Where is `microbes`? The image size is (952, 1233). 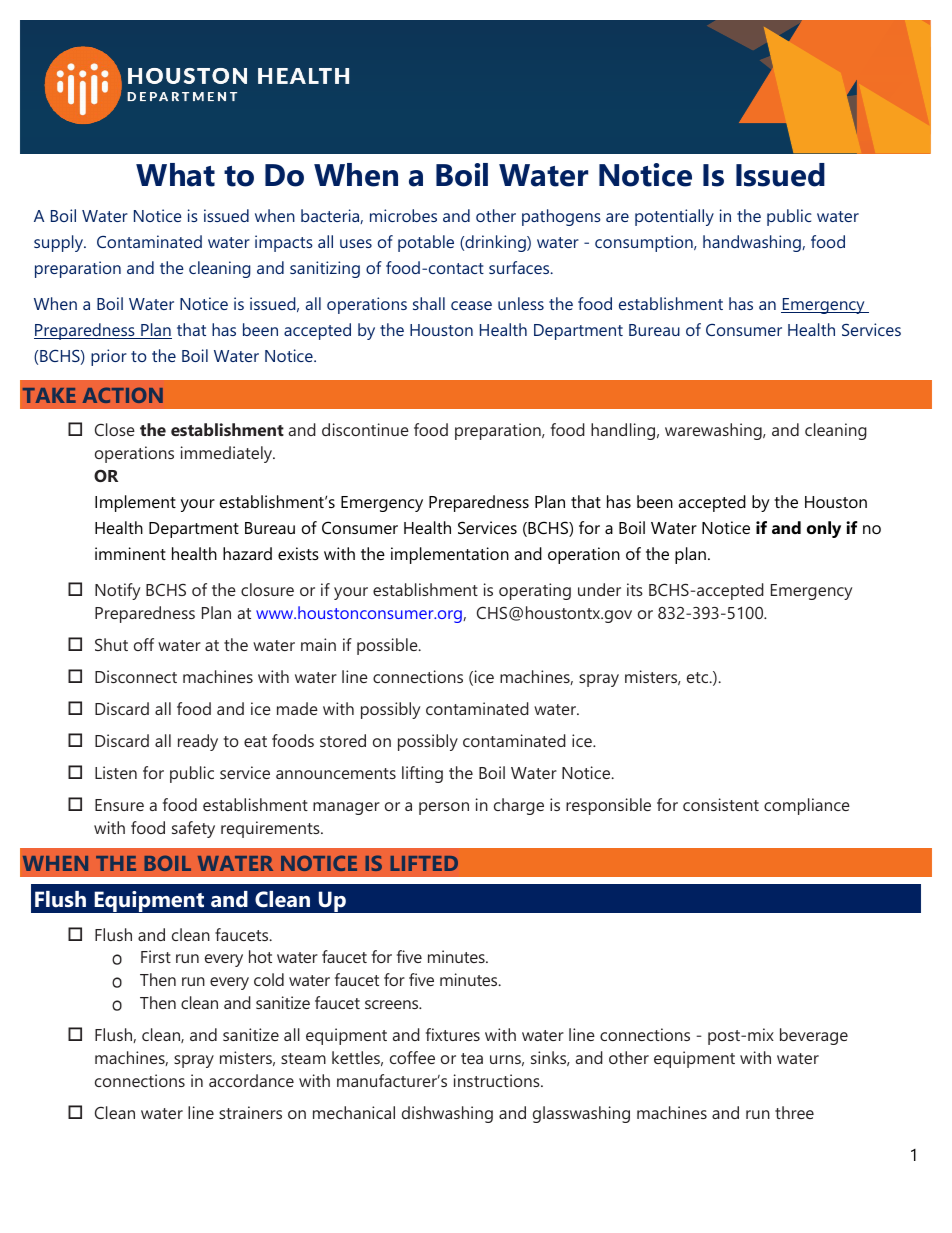 microbes is located at coordinates (403, 215).
